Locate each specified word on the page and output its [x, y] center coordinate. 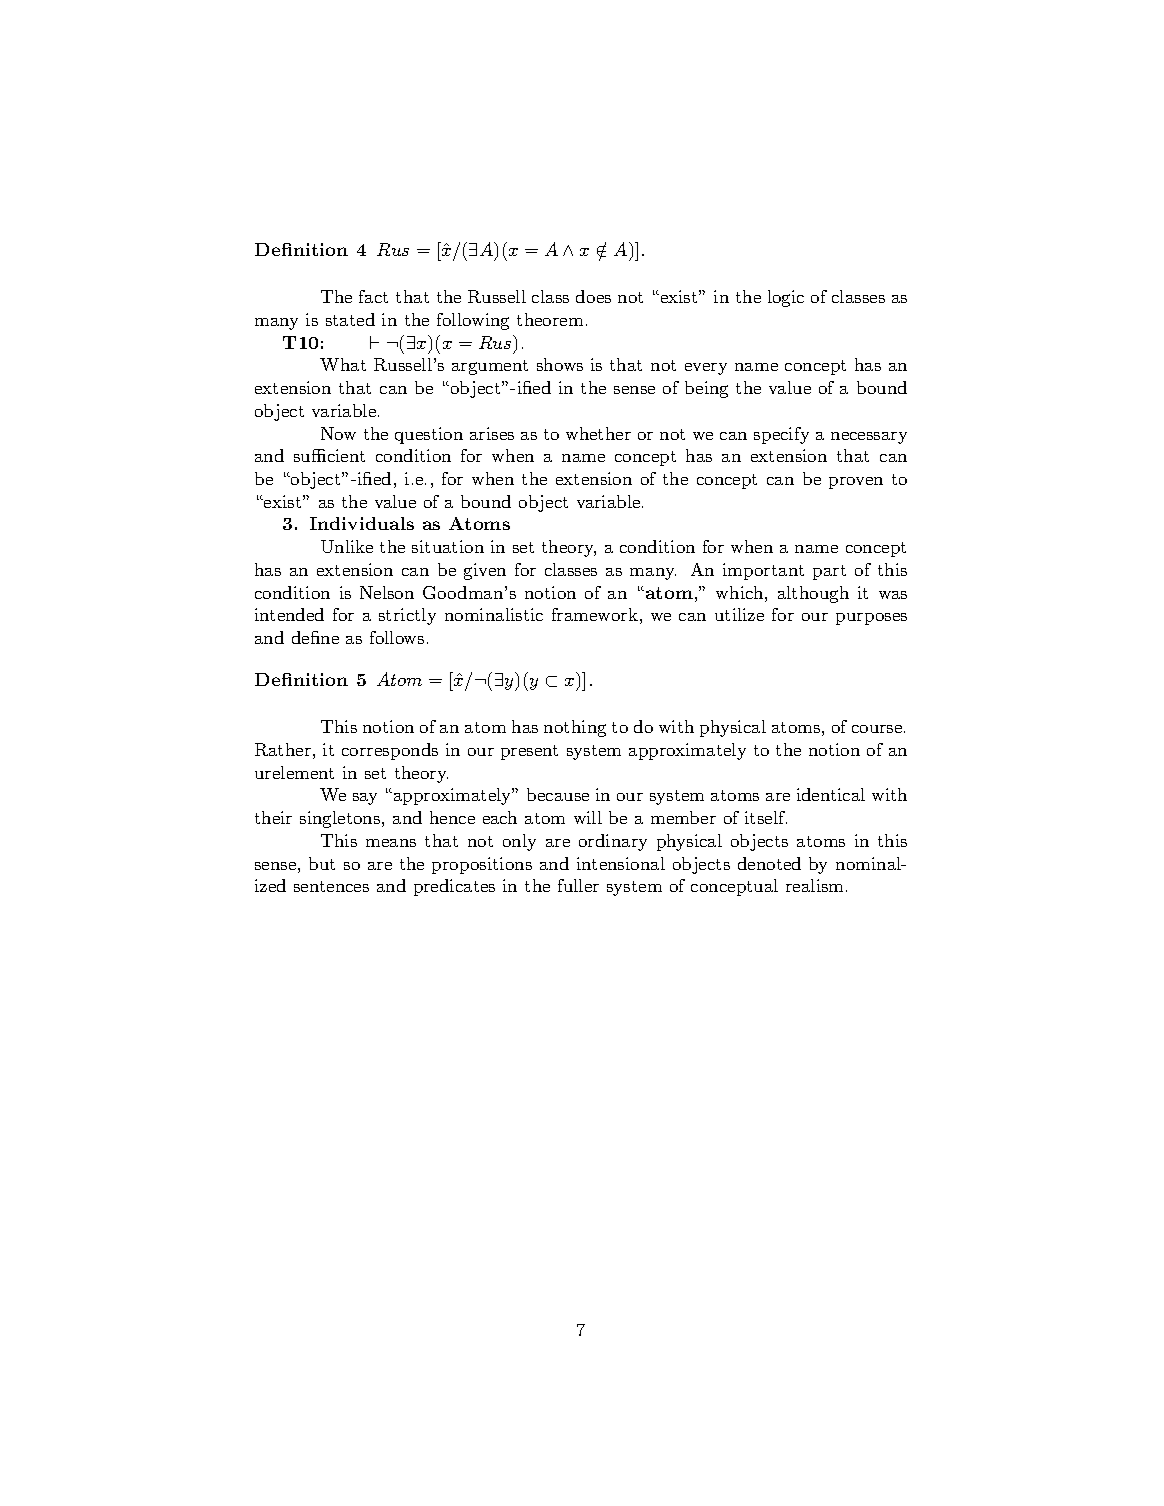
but [322, 863]
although [813, 594]
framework [595, 614]
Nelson [387, 592]
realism [816, 885]
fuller [578, 885]
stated [350, 319]
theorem [550, 319]
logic [786, 298]
